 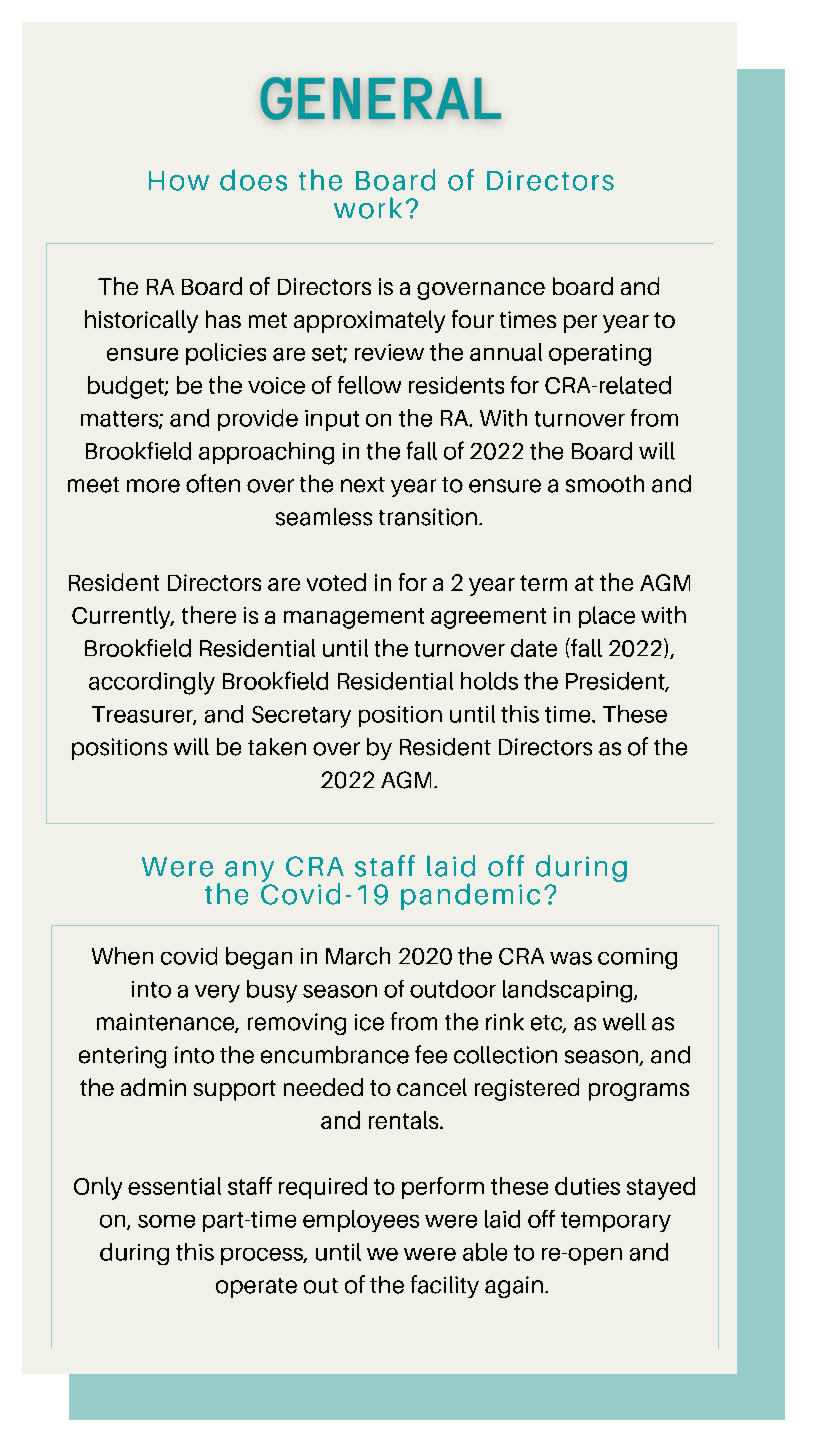 What do you see at coordinates (122, 1057) in the page?
I see `entering` at bounding box center [122, 1057].
